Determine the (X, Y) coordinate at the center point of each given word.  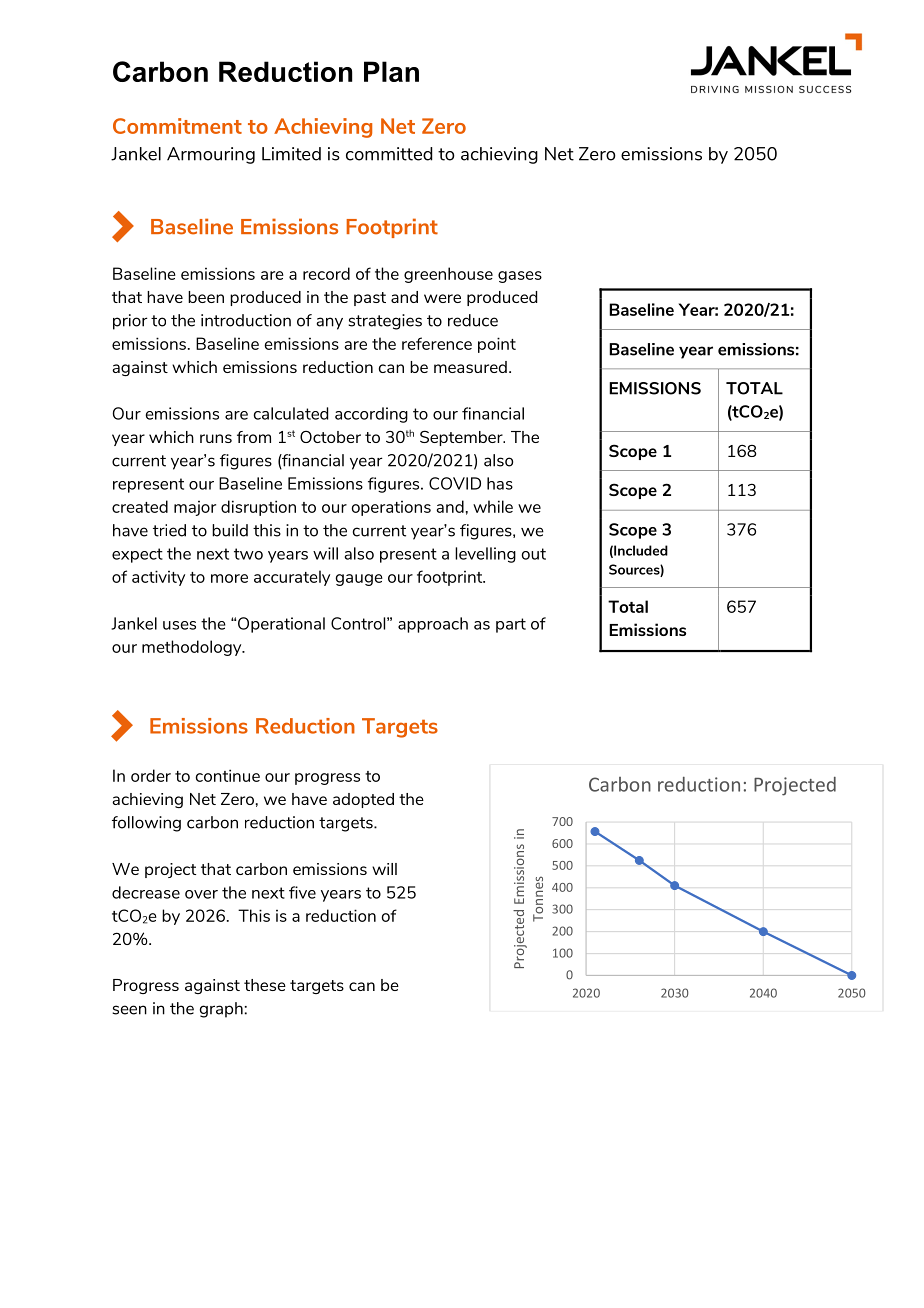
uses (179, 625)
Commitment (177, 126)
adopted (363, 800)
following (146, 824)
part (511, 625)
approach (433, 625)
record (326, 273)
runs (216, 438)
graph (221, 1010)
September (462, 438)
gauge (359, 580)
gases (520, 277)
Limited (291, 154)
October (330, 437)
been (206, 297)
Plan (391, 71)
